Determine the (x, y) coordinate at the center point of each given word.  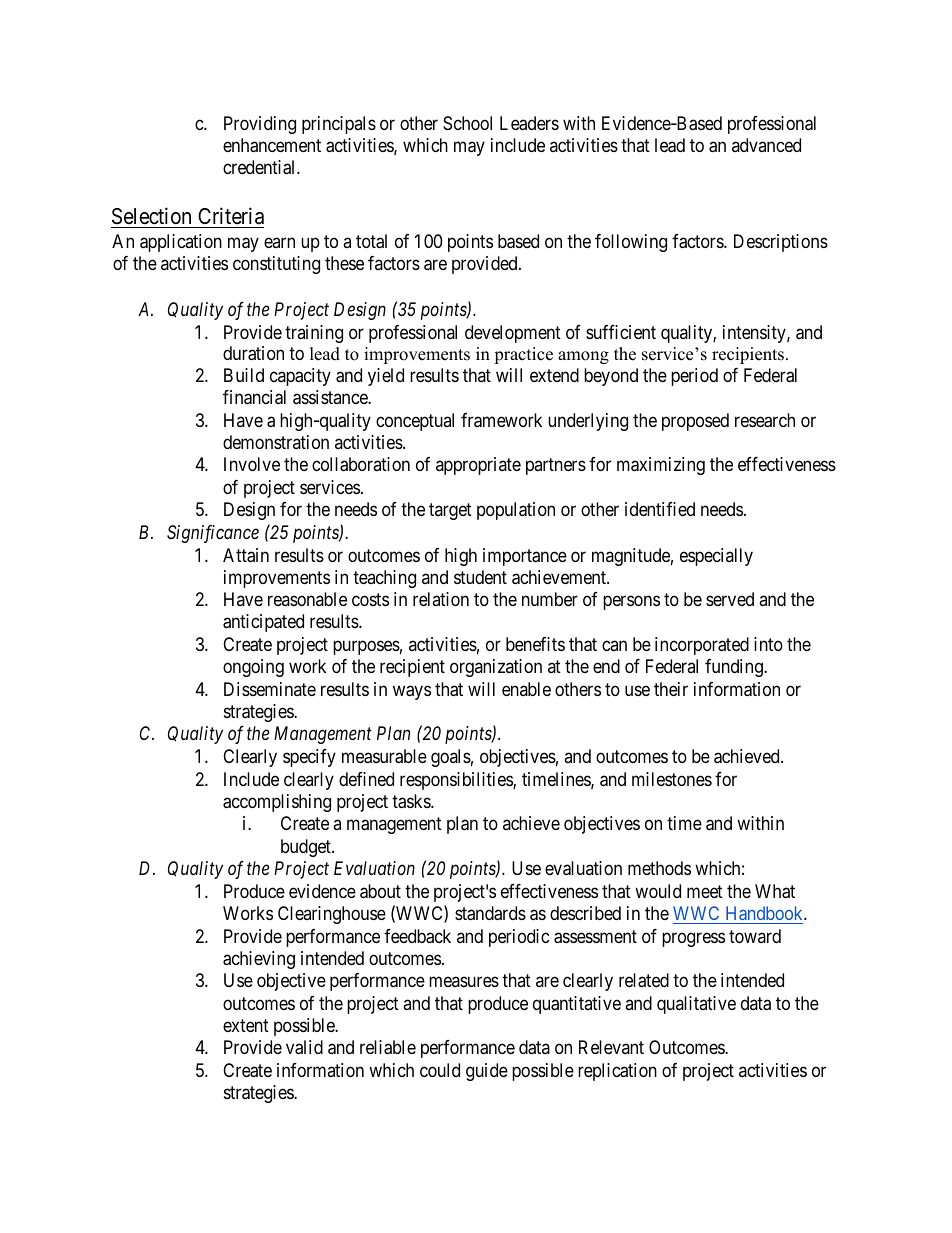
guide (487, 1072)
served (730, 599)
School (467, 123)
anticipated (263, 623)
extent (246, 1025)
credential (260, 167)
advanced (766, 145)
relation (441, 599)
